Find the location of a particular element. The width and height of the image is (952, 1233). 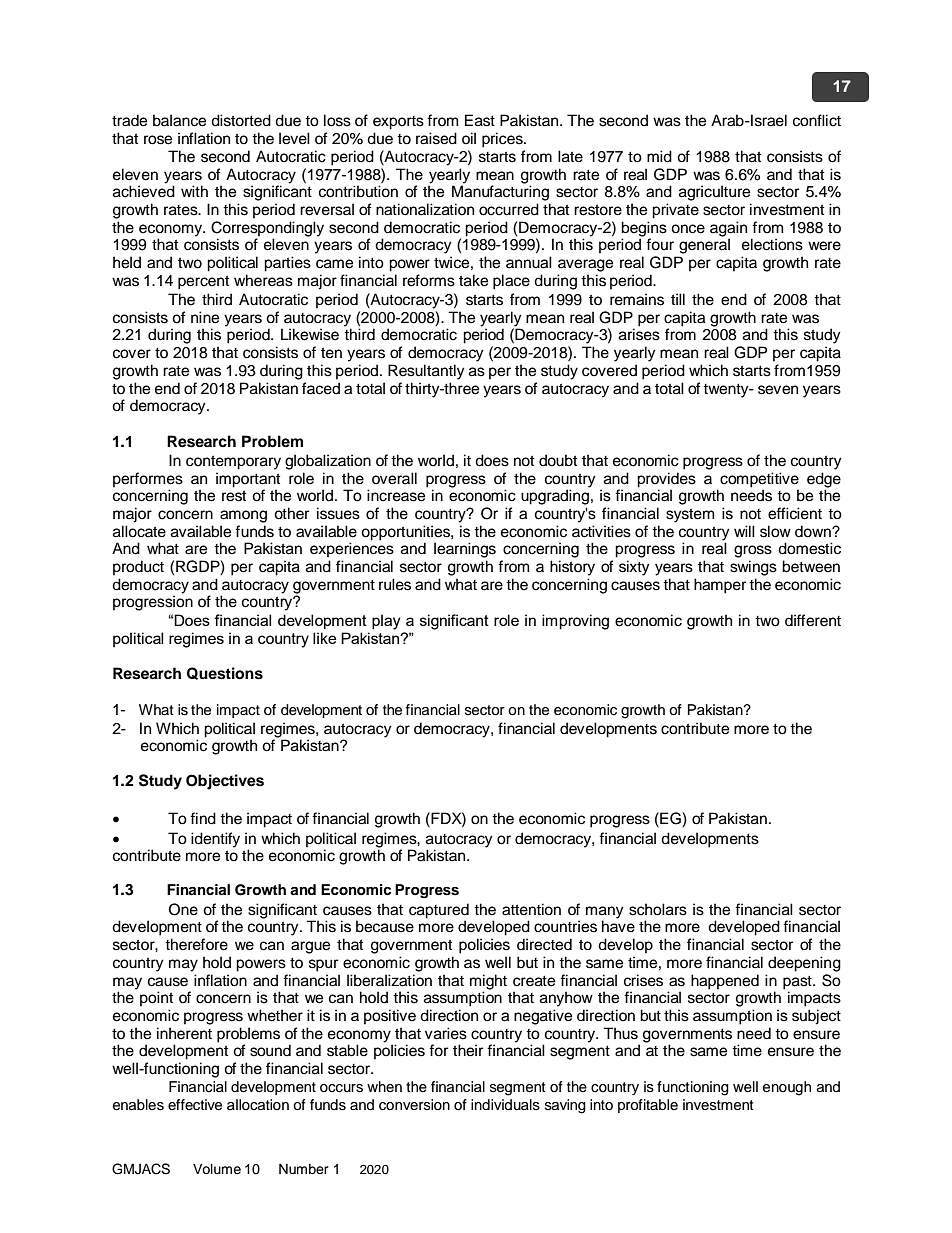

play is located at coordinates (386, 622).
